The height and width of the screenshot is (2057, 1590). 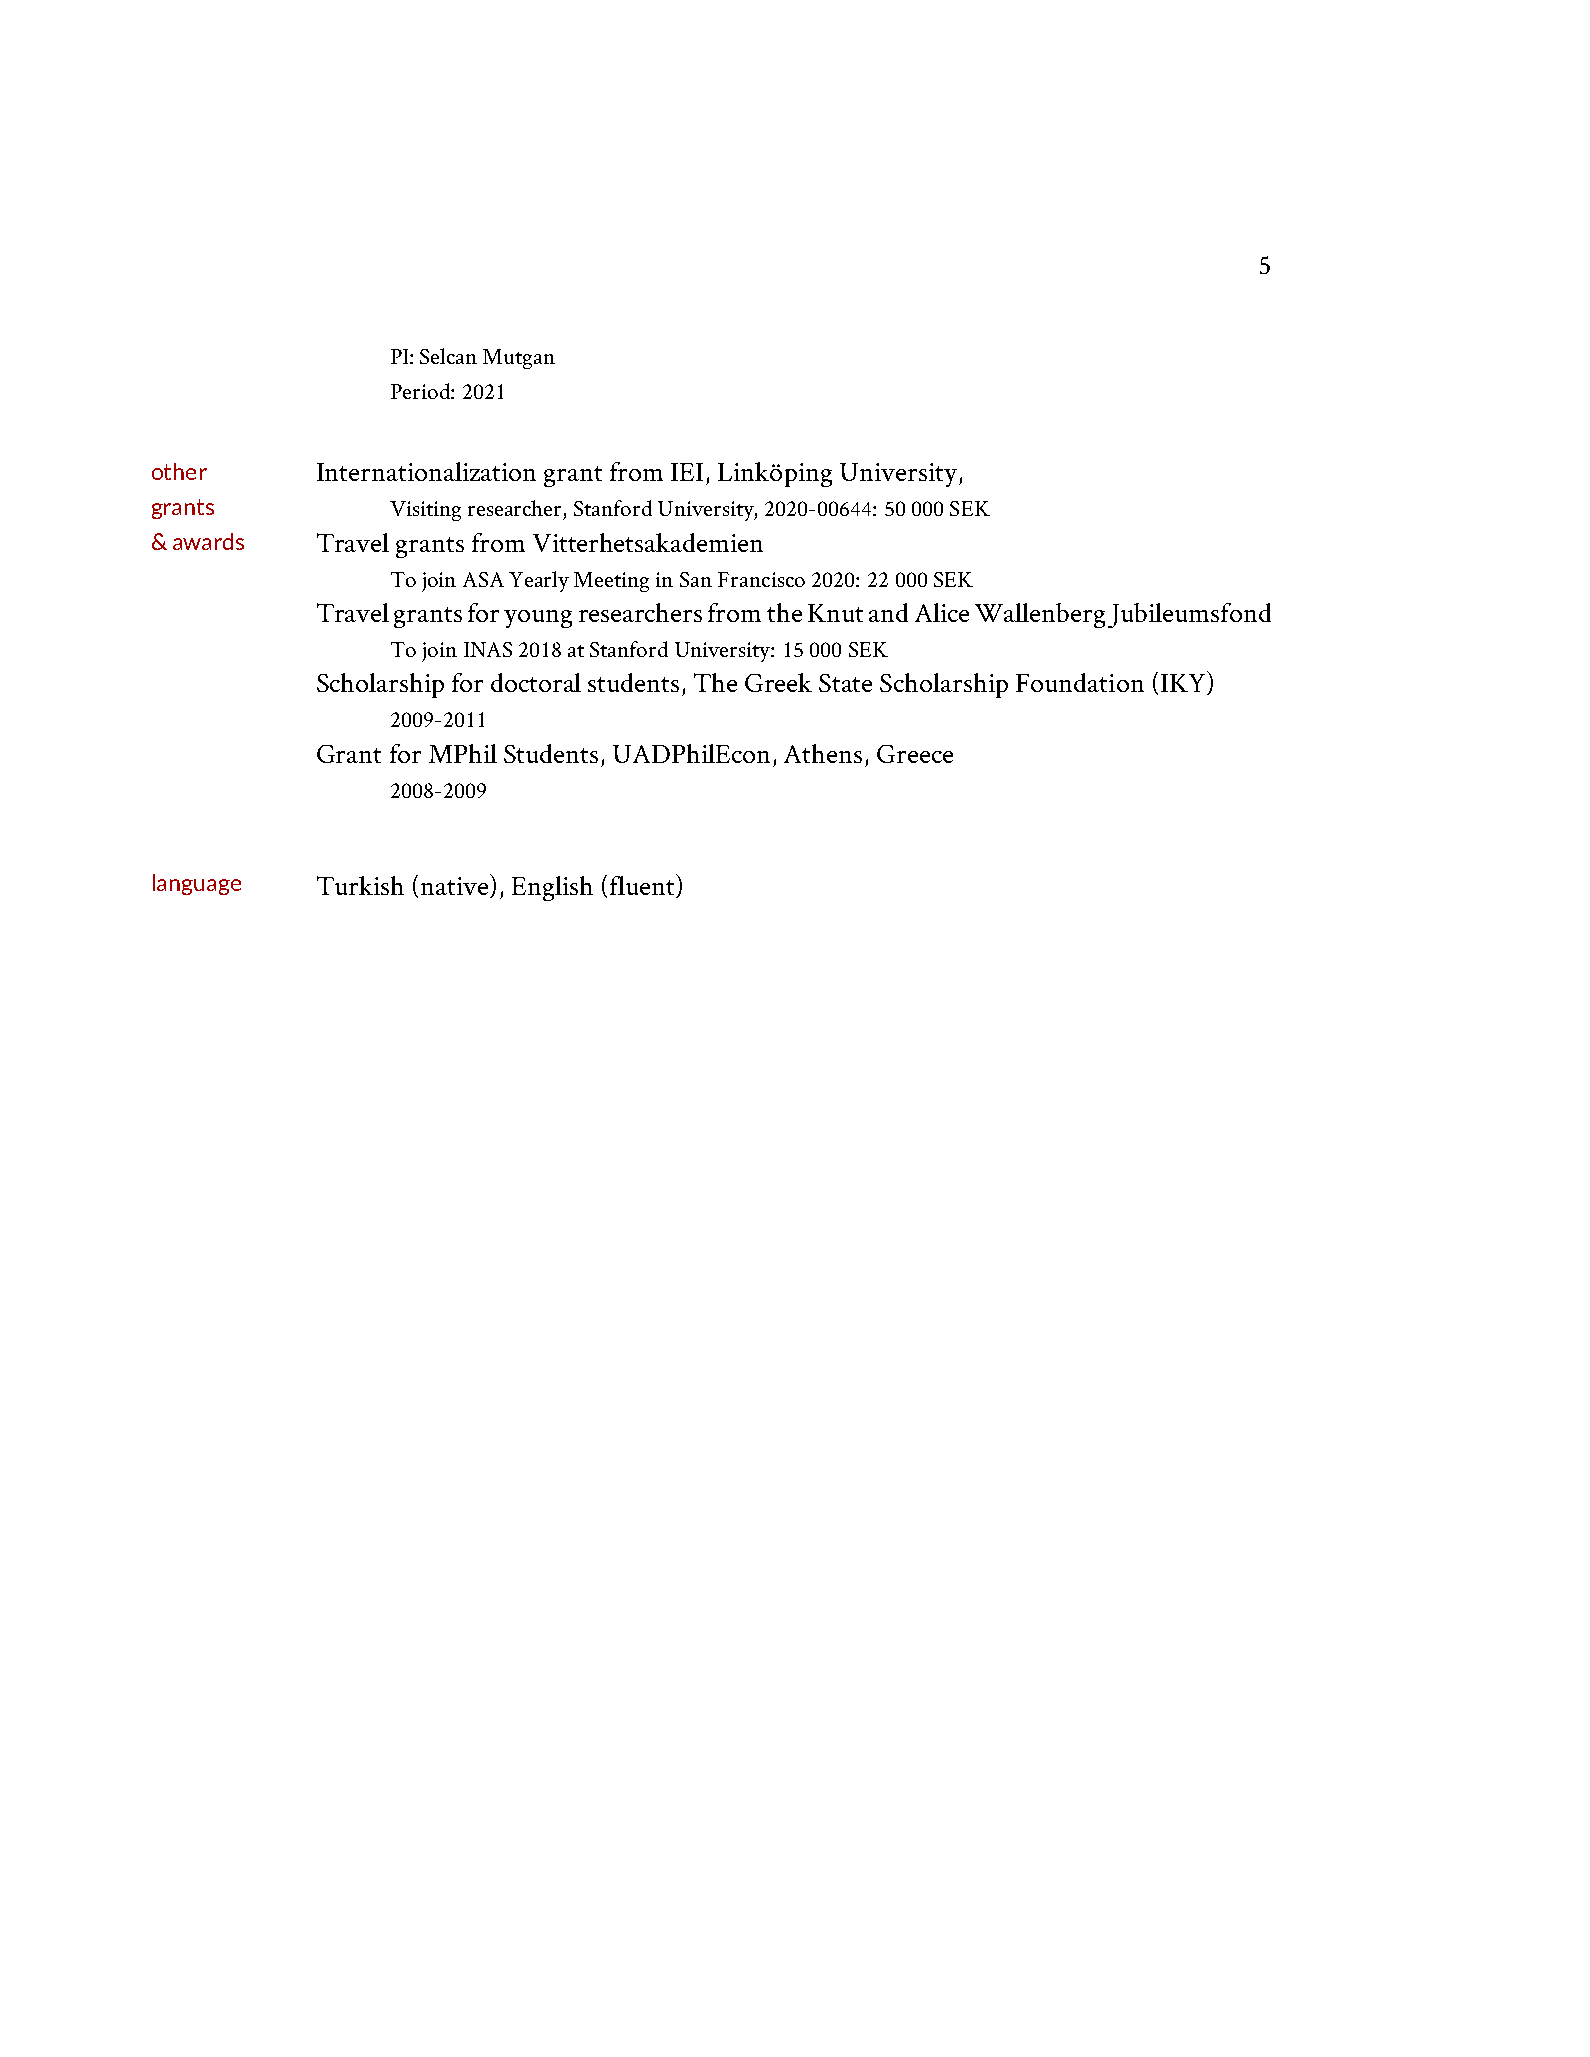 What do you see at coordinates (778, 682) in the screenshot?
I see `Greek` at bounding box center [778, 682].
